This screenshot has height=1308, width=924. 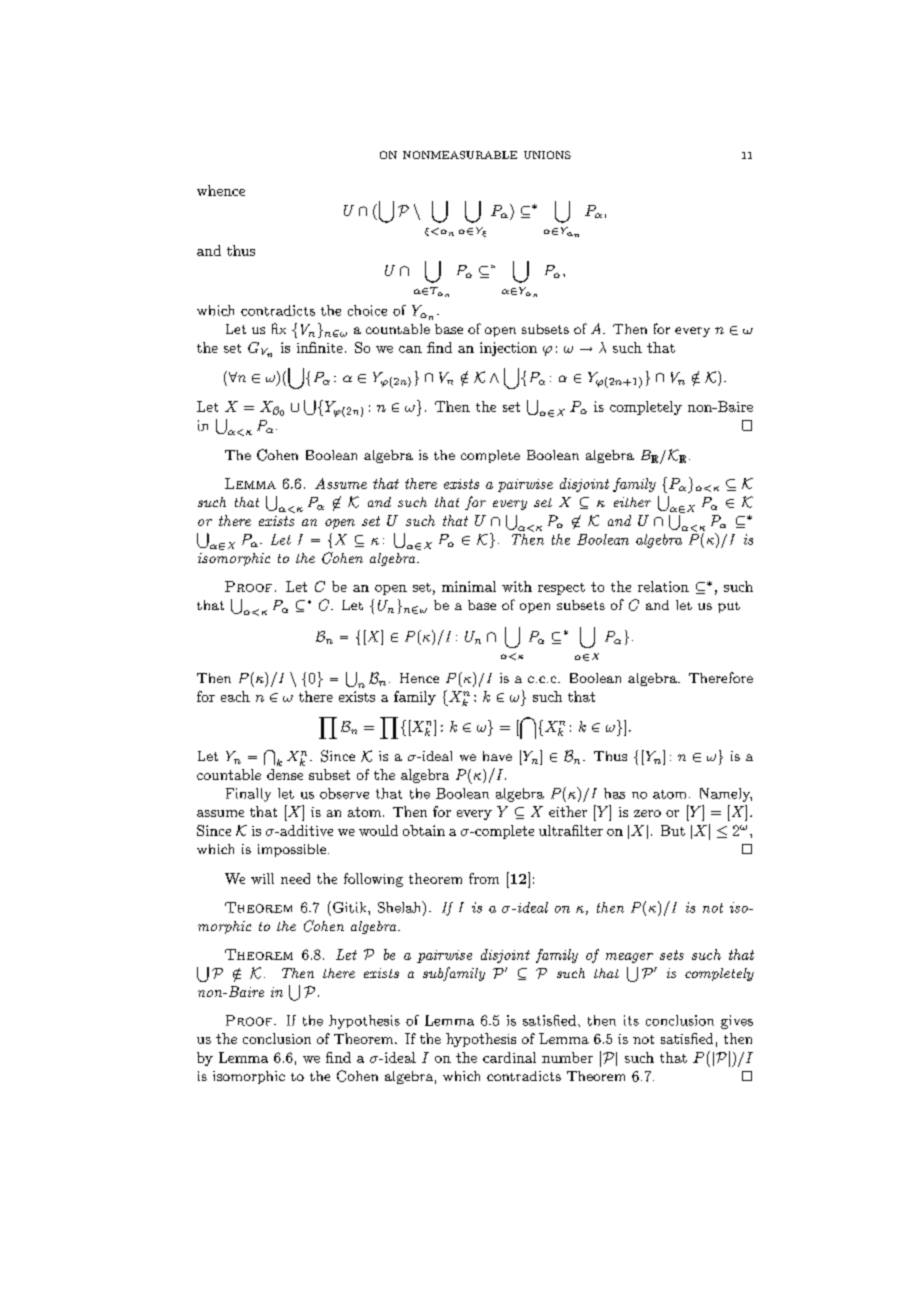 What do you see at coordinates (295, 878) in the screenshot?
I see `need` at bounding box center [295, 878].
